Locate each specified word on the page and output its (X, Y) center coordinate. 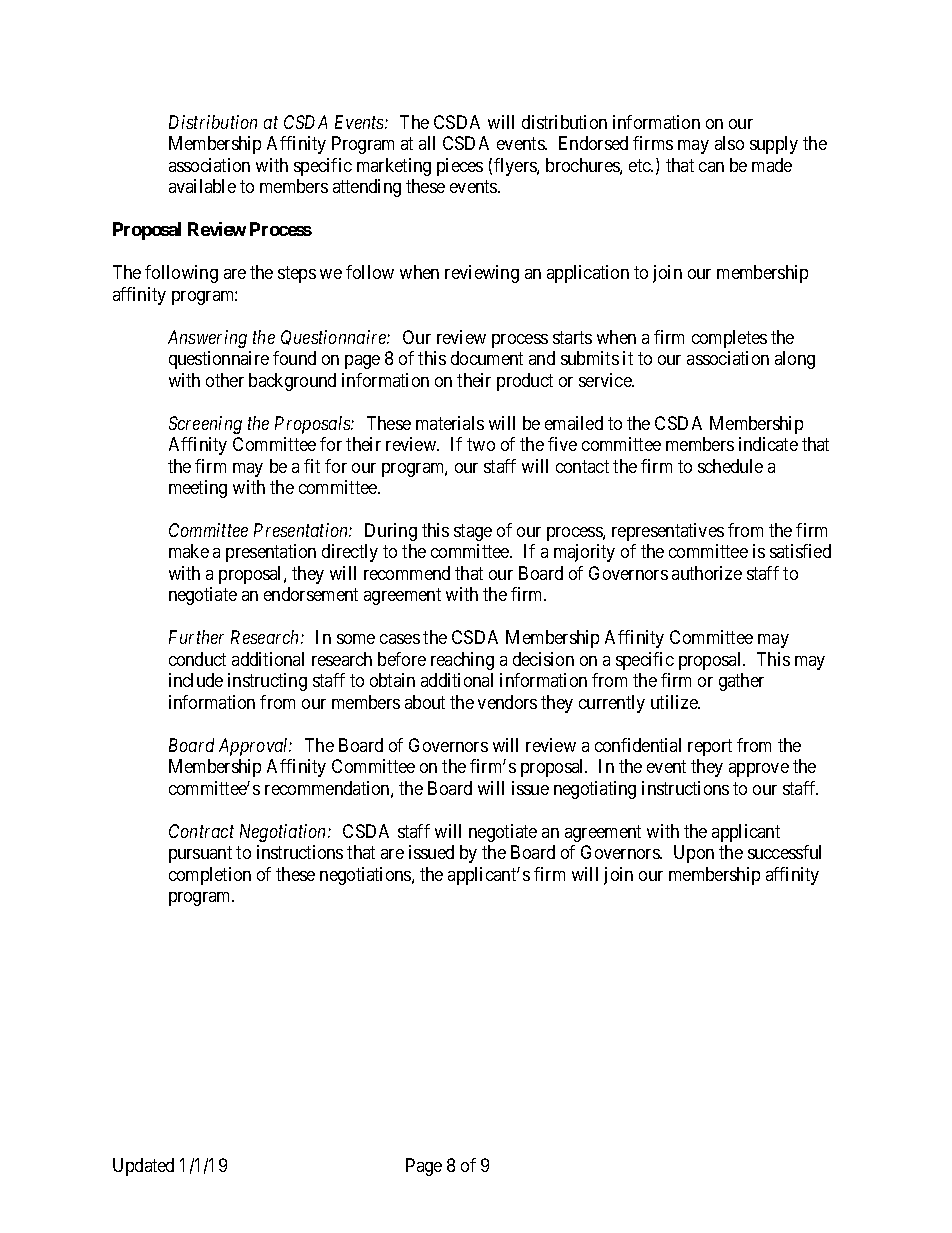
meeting (198, 489)
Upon (694, 854)
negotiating (595, 790)
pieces (460, 167)
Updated (143, 1167)
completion (210, 876)
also (729, 143)
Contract (201, 831)
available (202, 186)
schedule (730, 466)
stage (473, 532)
